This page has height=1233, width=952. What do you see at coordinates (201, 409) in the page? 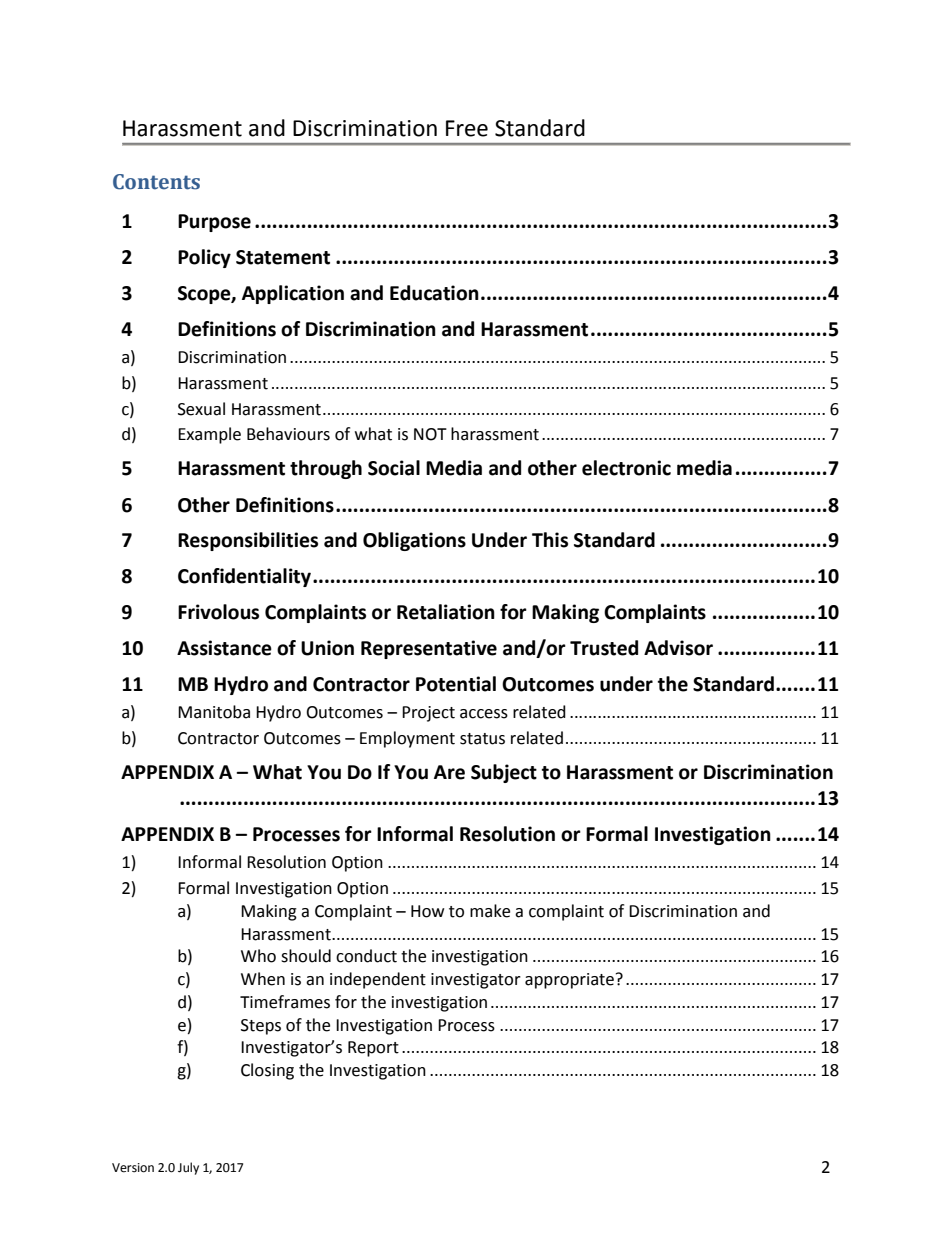
I see `Sexual` at bounding box center [201, 409].
